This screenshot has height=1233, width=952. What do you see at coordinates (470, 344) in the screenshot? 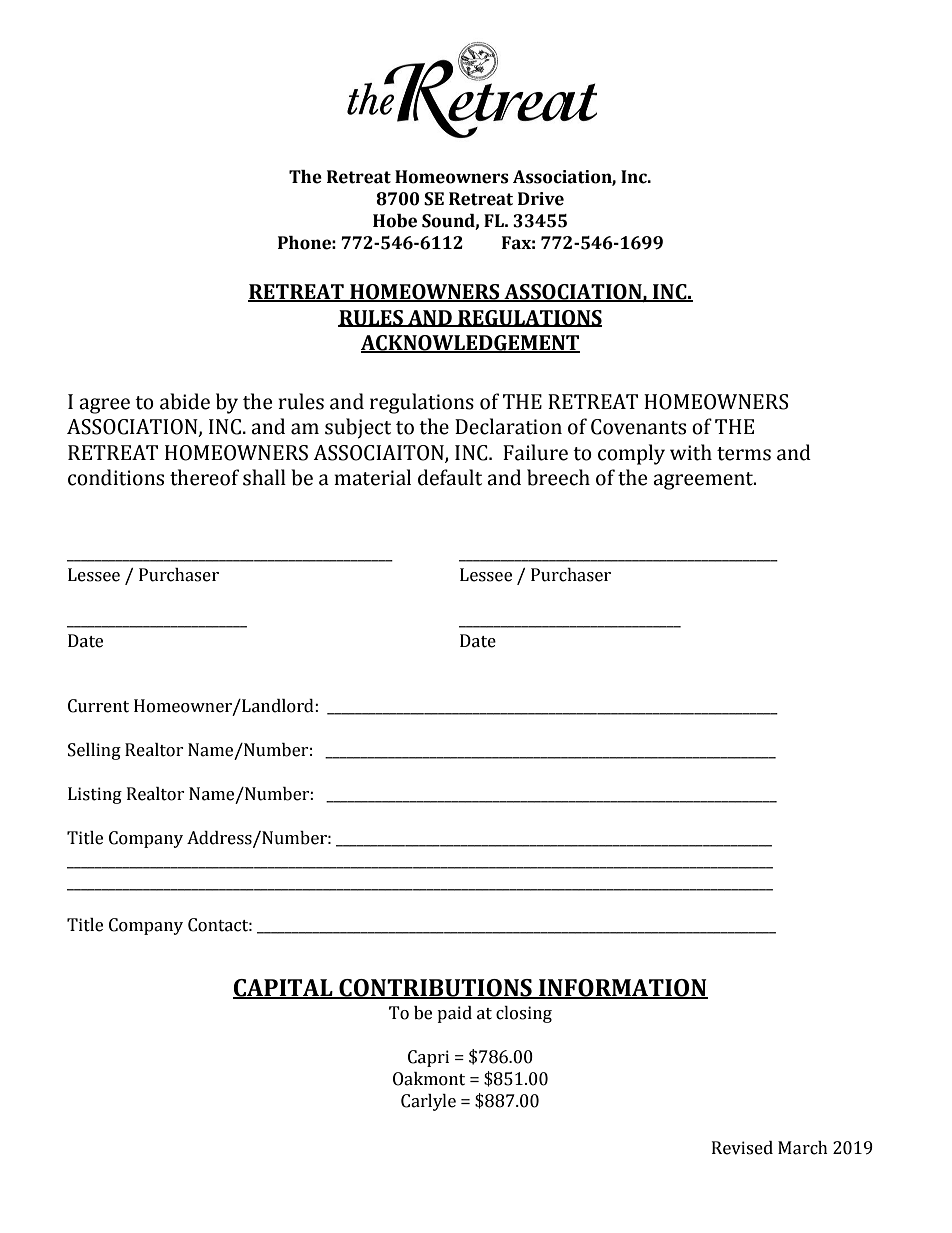
I see `ACKNOWLEDGEMENT` at bounding box center [470, 344].
